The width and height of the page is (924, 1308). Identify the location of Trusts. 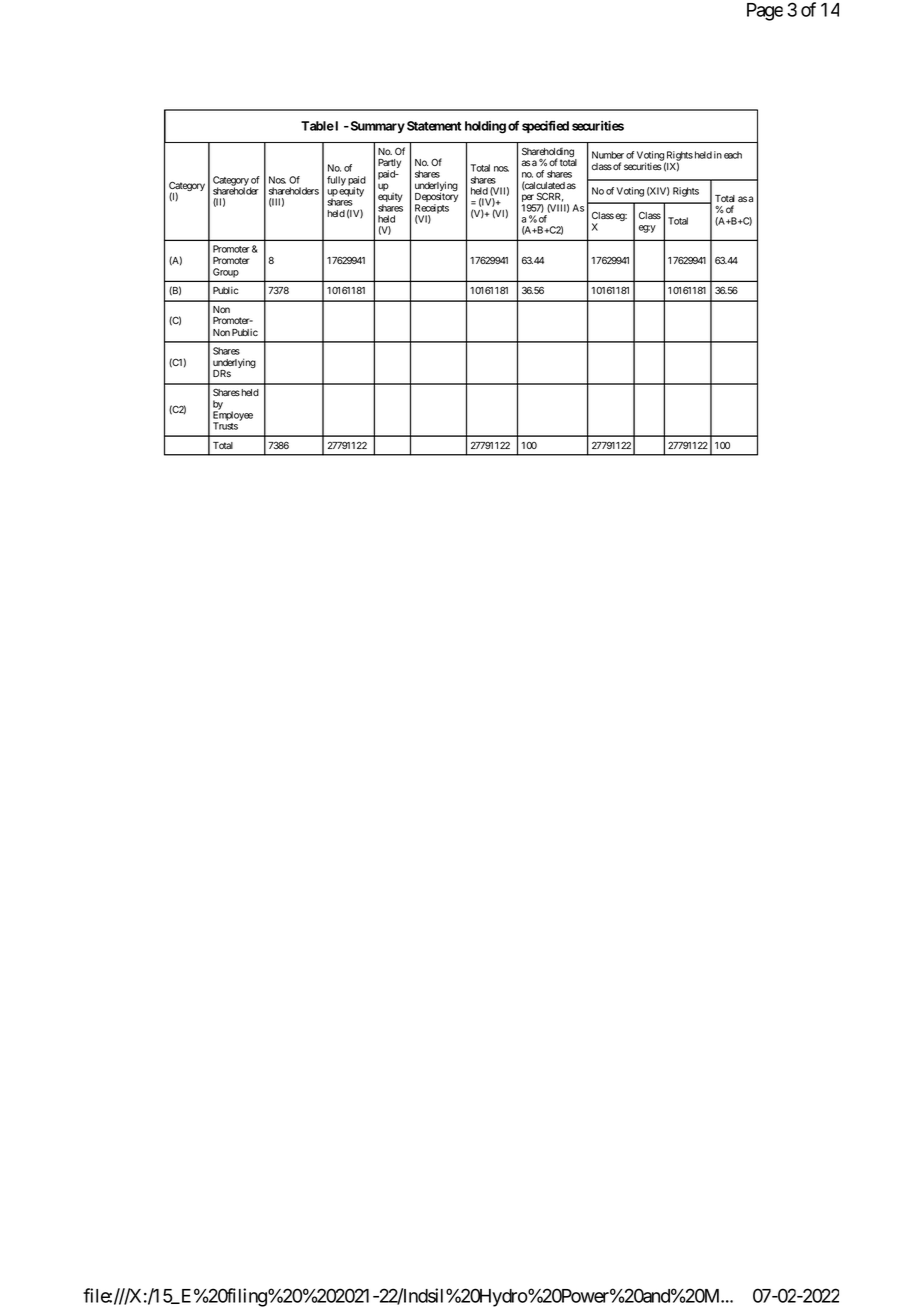
(225, 426).
